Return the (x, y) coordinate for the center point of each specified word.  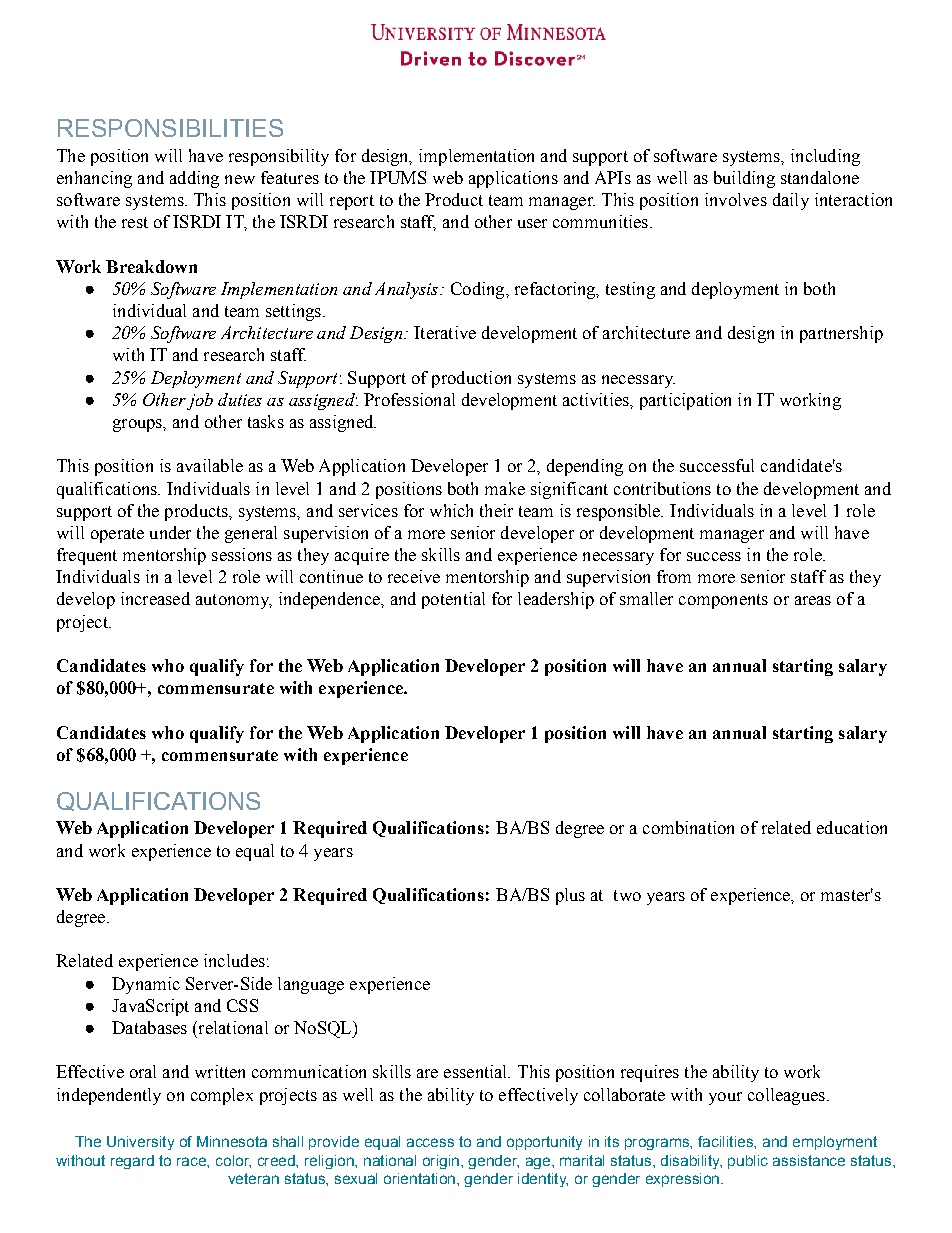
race (192, 1161)
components (723, 601)
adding (194, 179)
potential (453, 600)
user (532, 223)
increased (155, 598)
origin (441, 1162)
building (744, 179)
